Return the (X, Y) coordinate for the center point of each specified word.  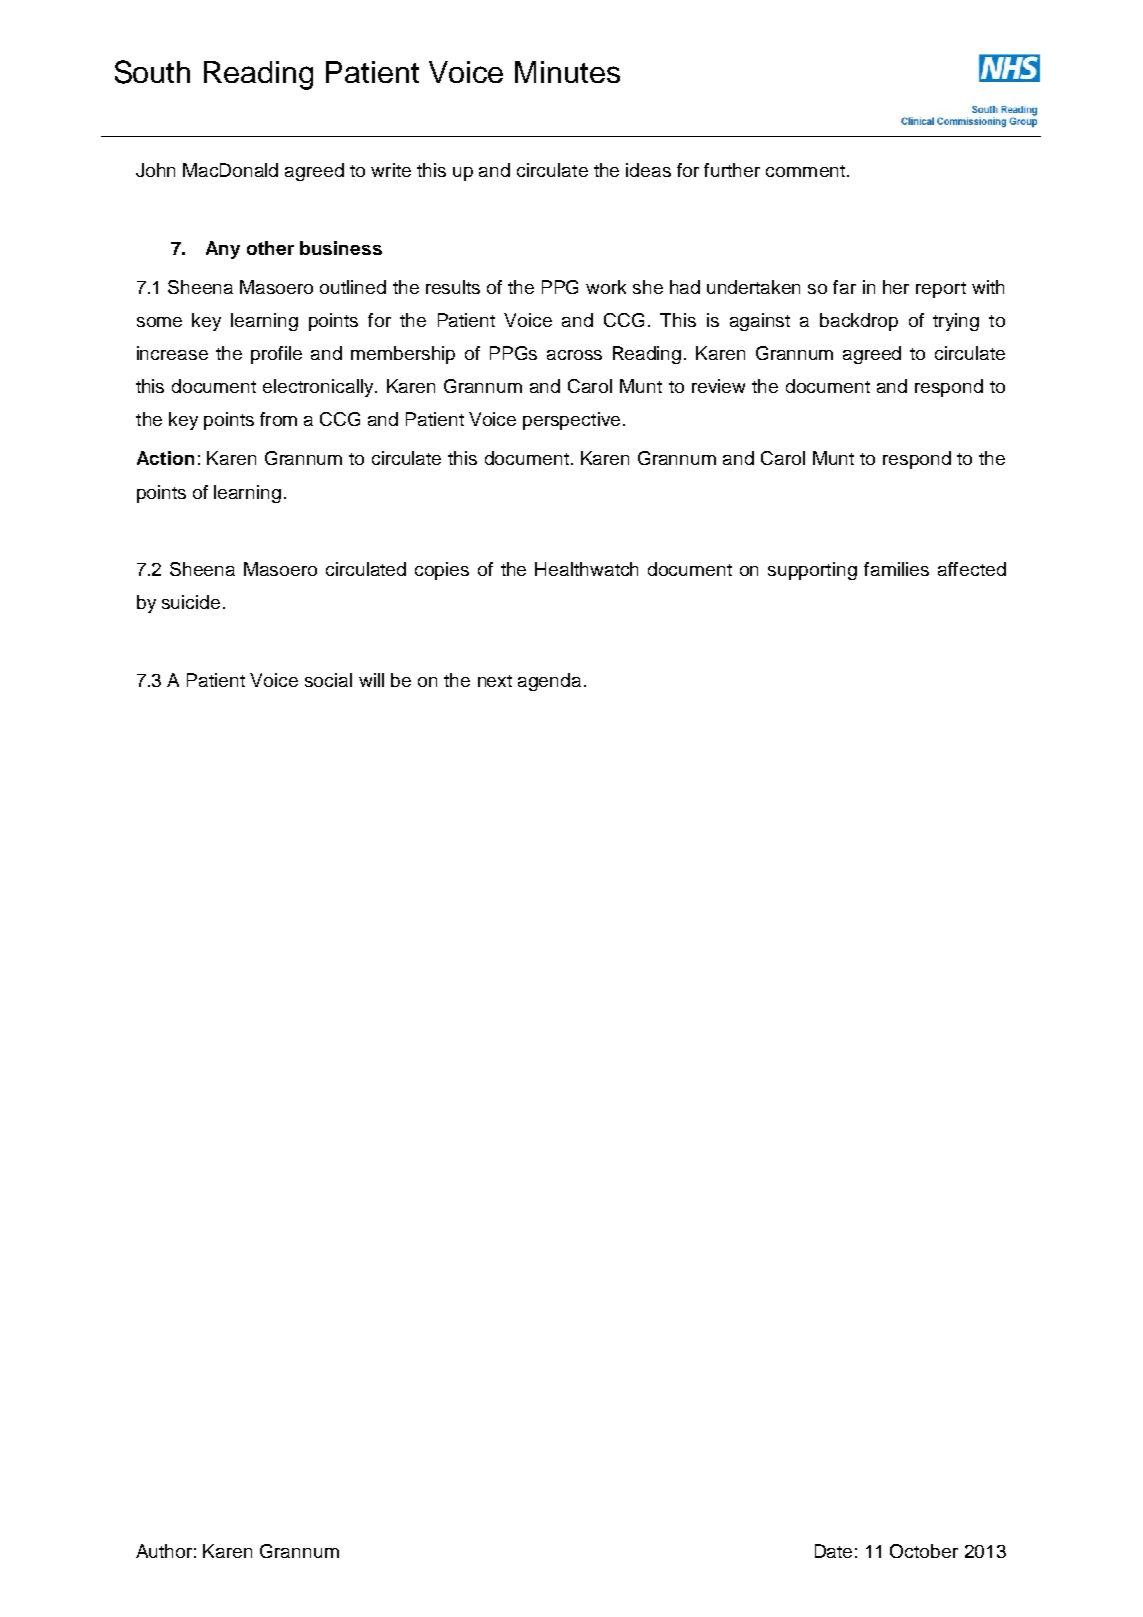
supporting (812, 571)
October (924, 1551)
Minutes (567, 72)
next (495, 681)
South (152, 72)
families (896, 569)
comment (805, 171)
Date (833, 1551)
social (328, 680)
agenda (549, 682)
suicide (191, 602)
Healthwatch (586, 569)
